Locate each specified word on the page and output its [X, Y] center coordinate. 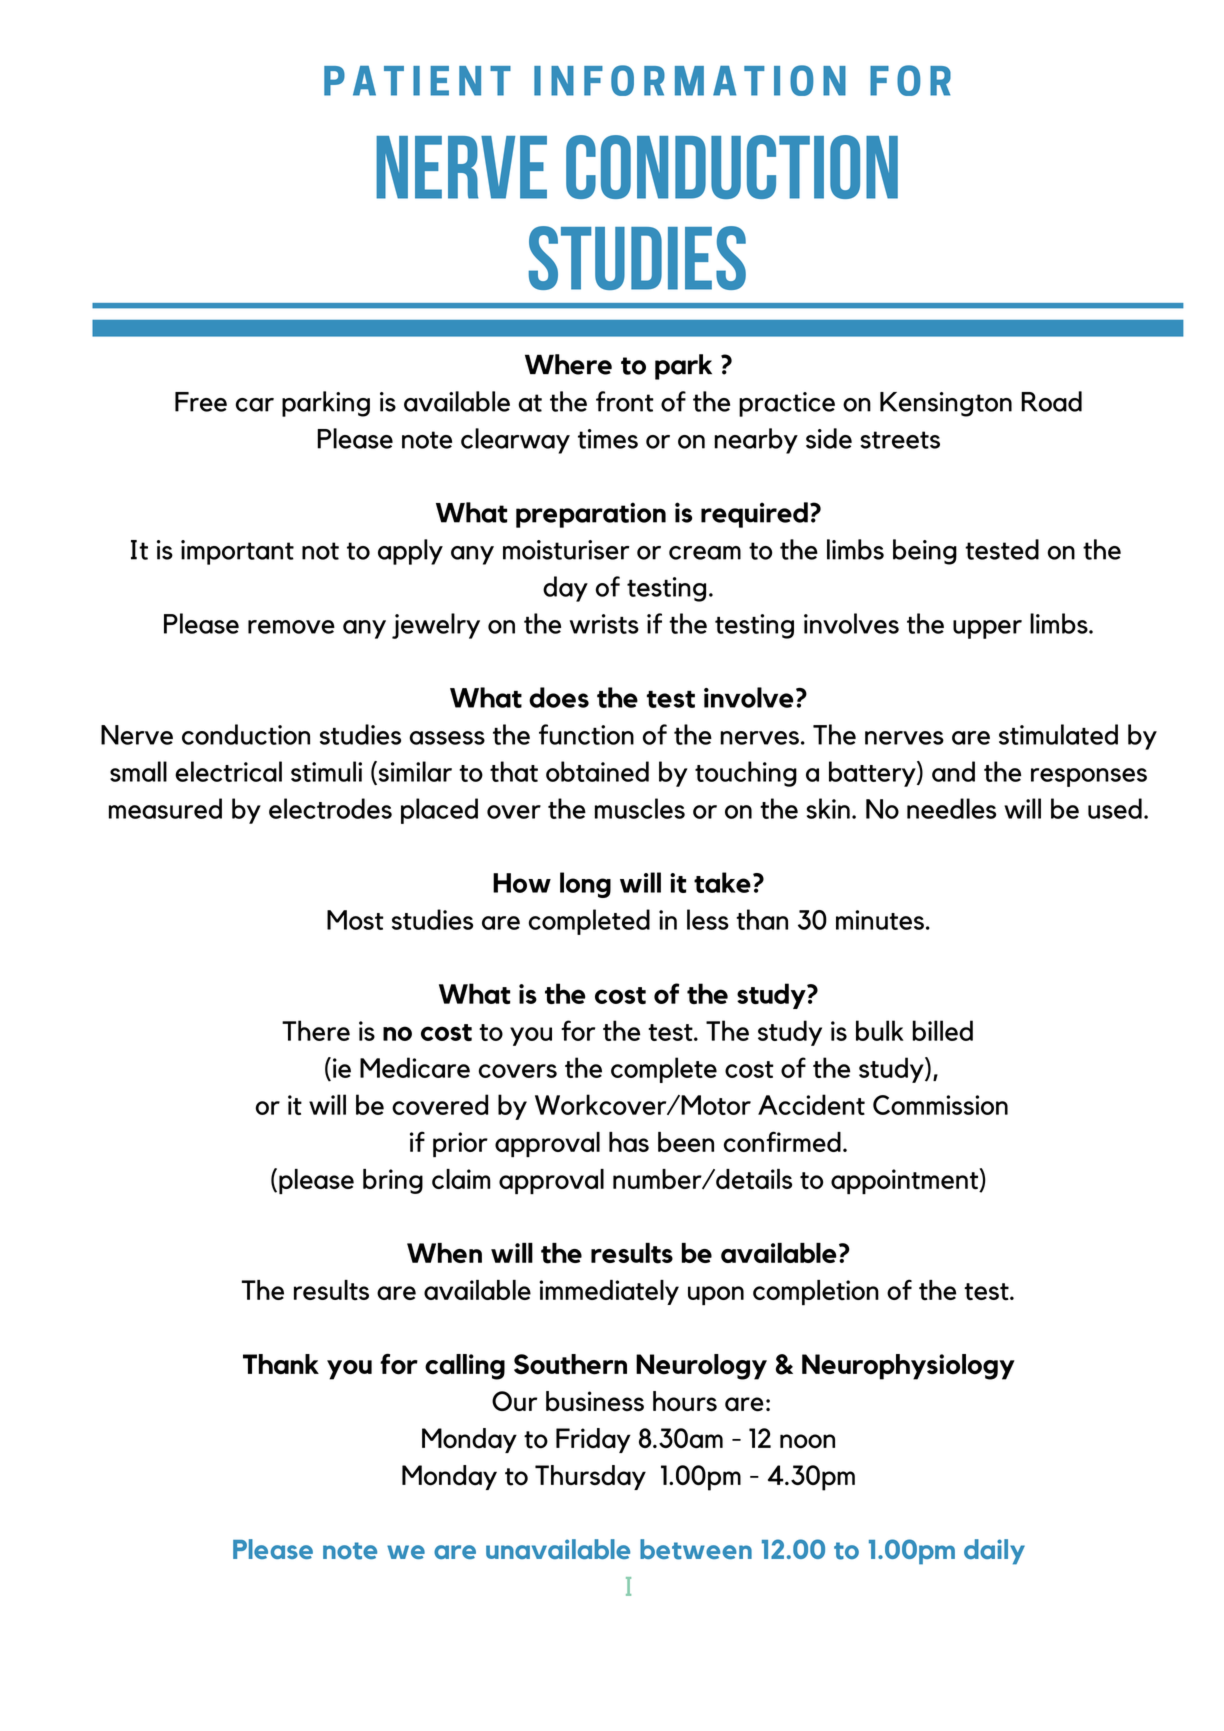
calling [465, 1367]
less [708, 919]
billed [943, 1030]
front [625, 401]
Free [201, 402]
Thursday [590, 1477]
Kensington [946, 404]
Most [355, 920]
